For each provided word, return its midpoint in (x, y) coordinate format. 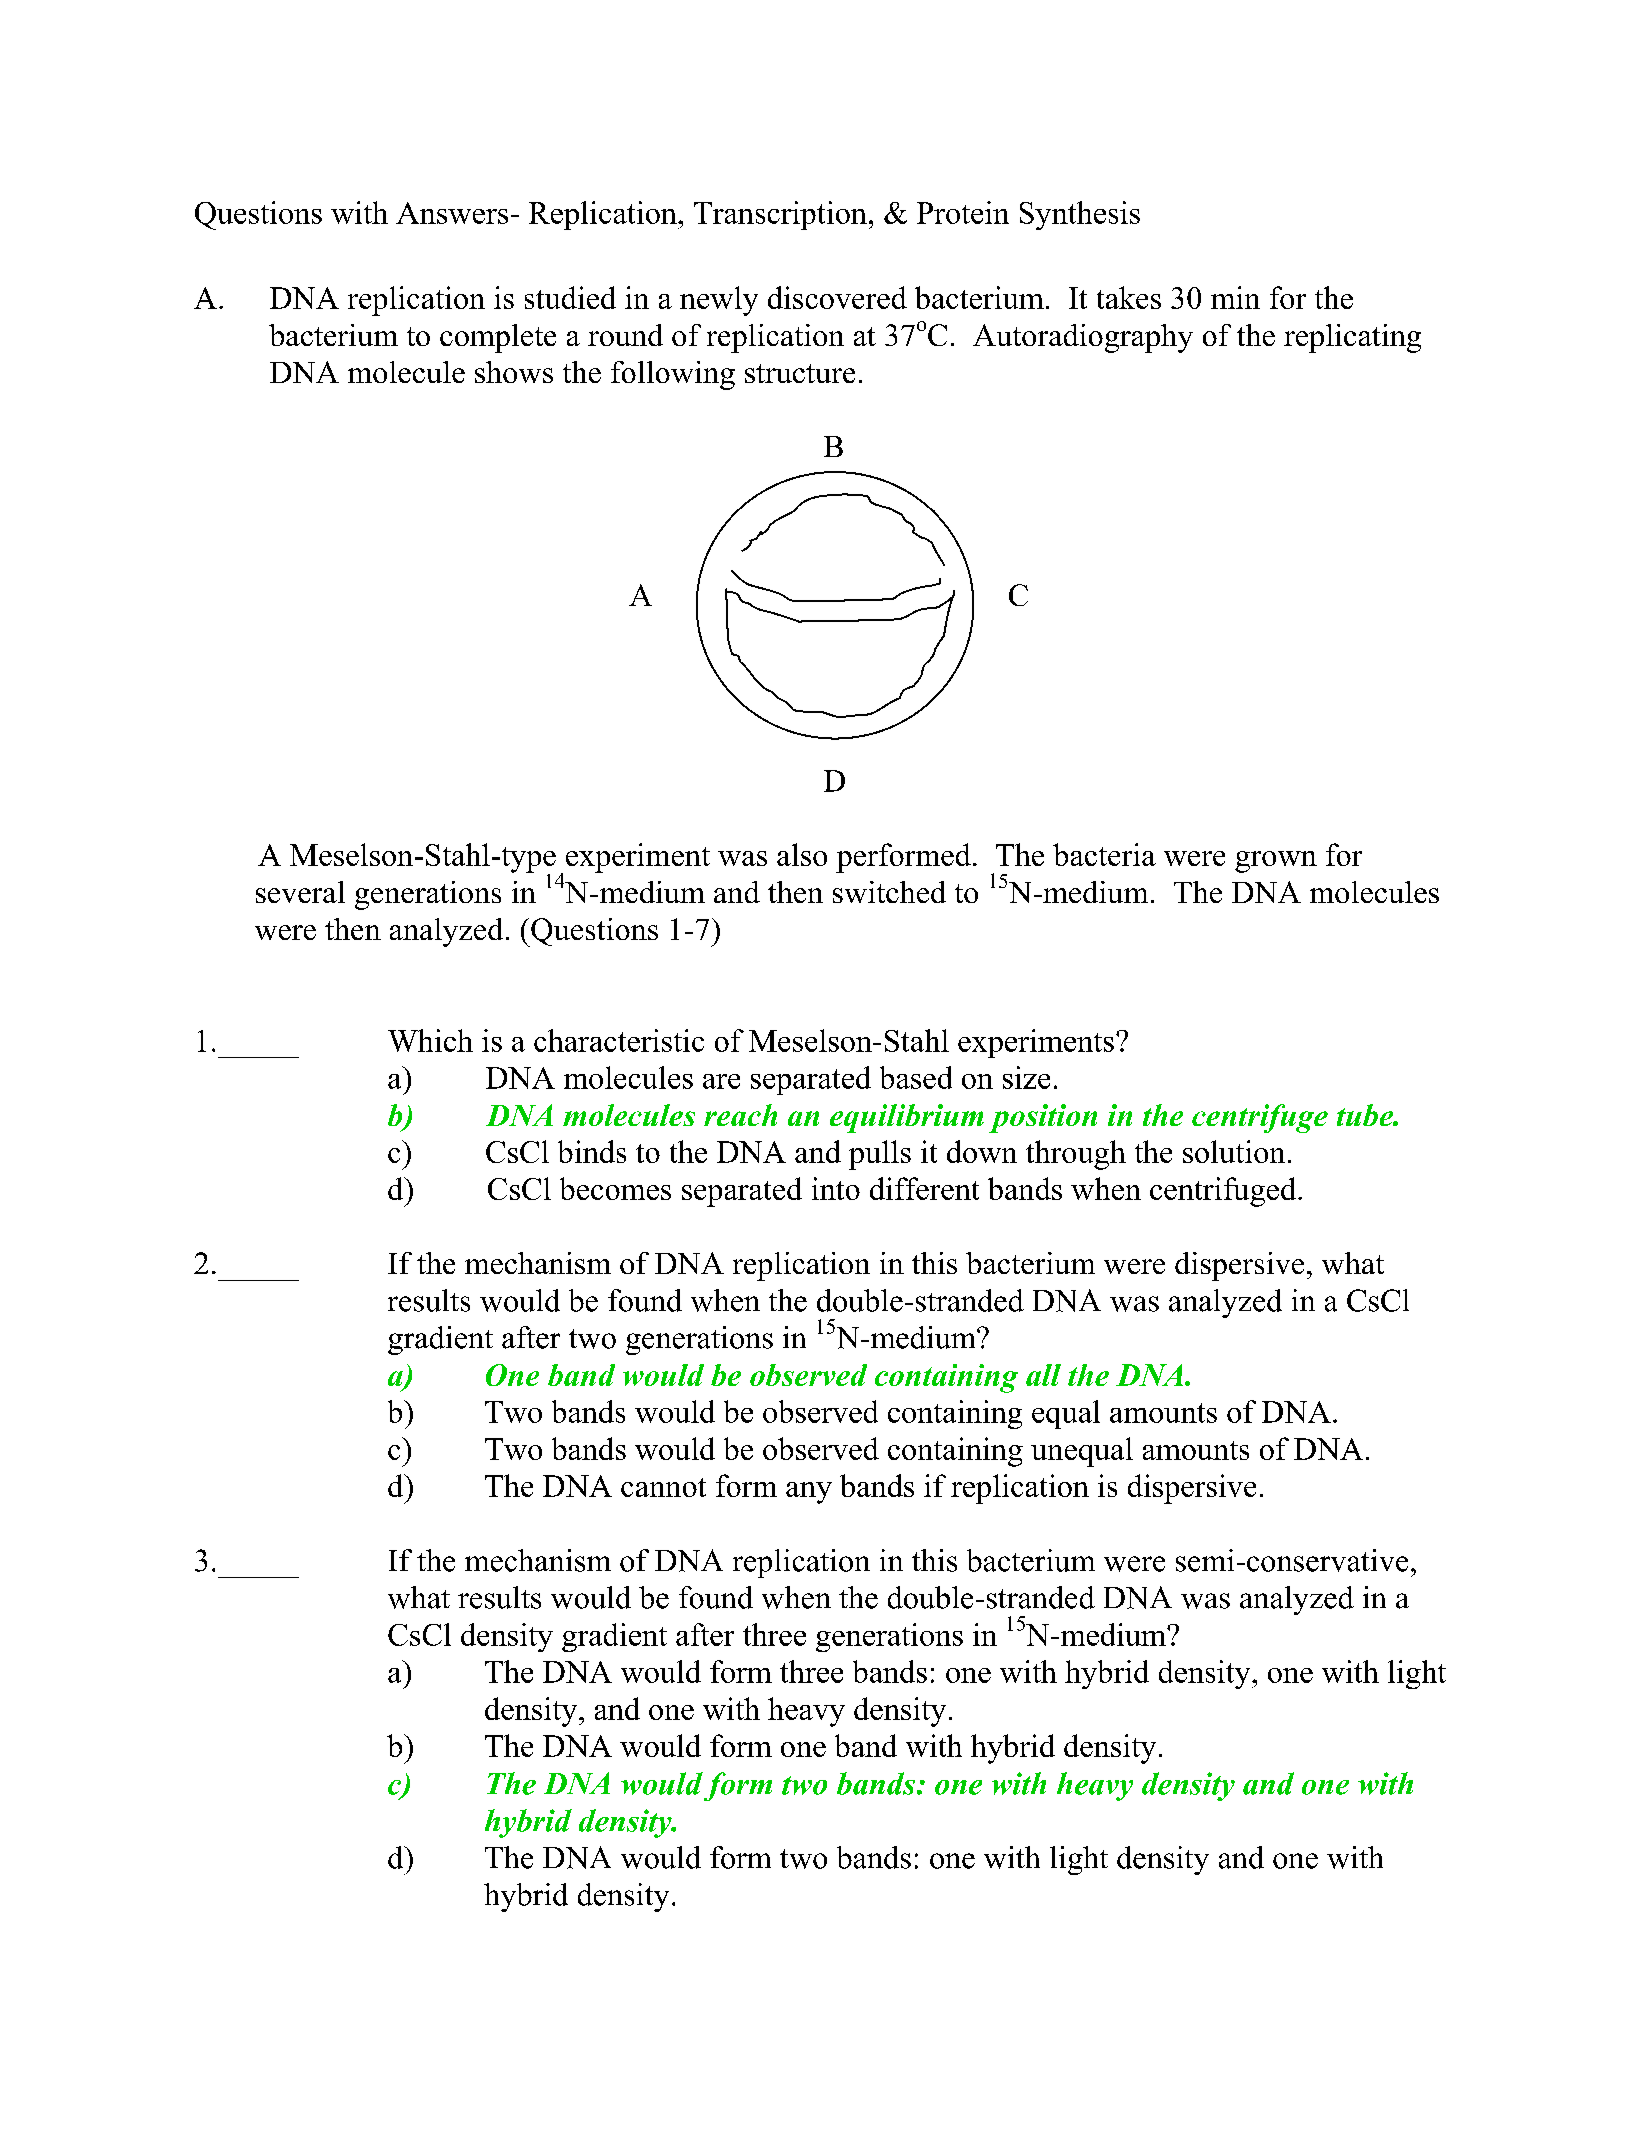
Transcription (780, 215)
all (1043, 1375)
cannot (663, 1487)
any (809, 1493)
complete (498, 338)
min (1235, 297)
